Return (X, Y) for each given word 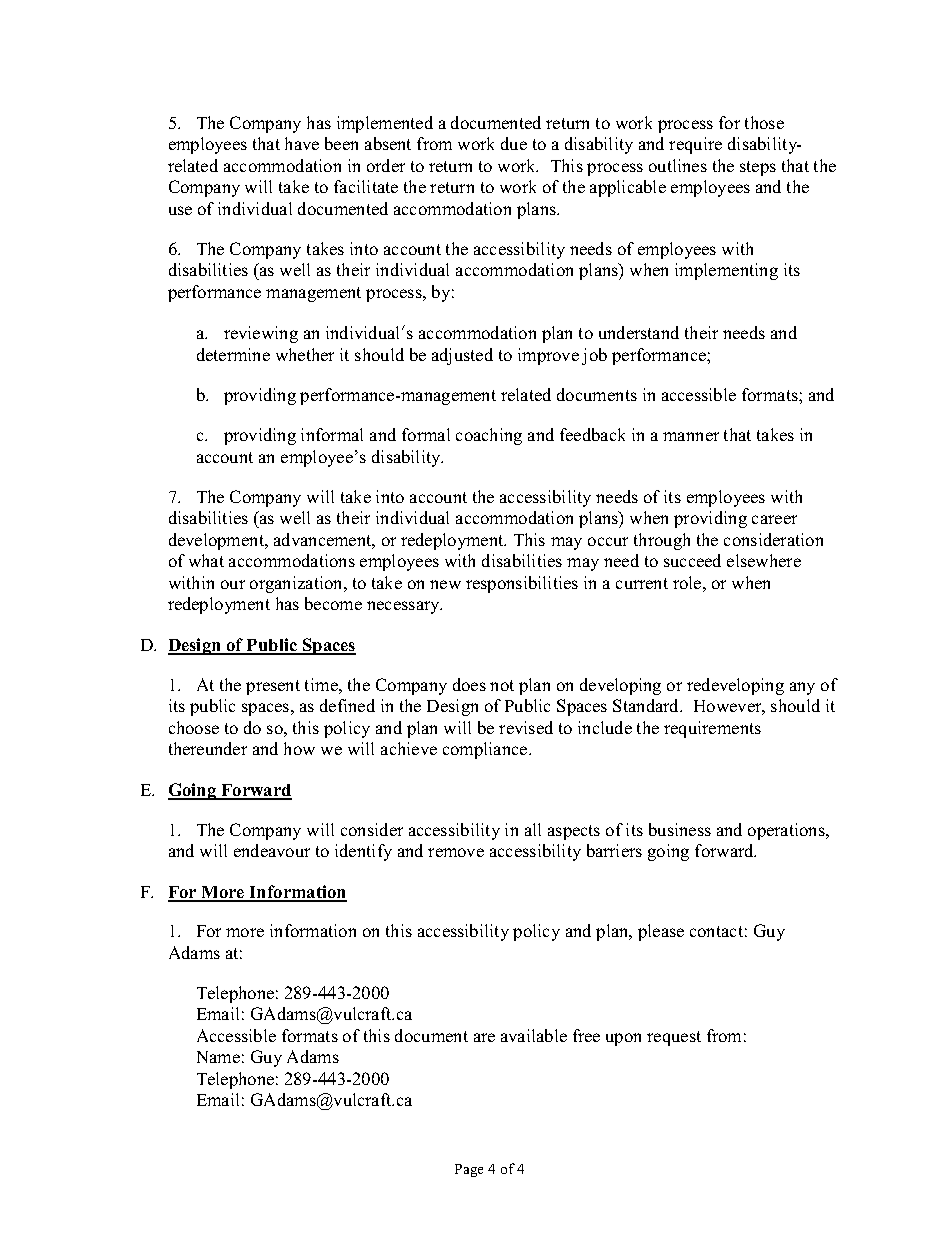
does (469, 684)
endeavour (272, 850)
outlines (678, 165)
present (273, 687)
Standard (647, 705)
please (661, 932)
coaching (489, 436)
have (302, 143)
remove (456, 852)
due (514, 143)
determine (233, 354)
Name (218, 1057)
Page (469, 1170)
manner (691, 436)
